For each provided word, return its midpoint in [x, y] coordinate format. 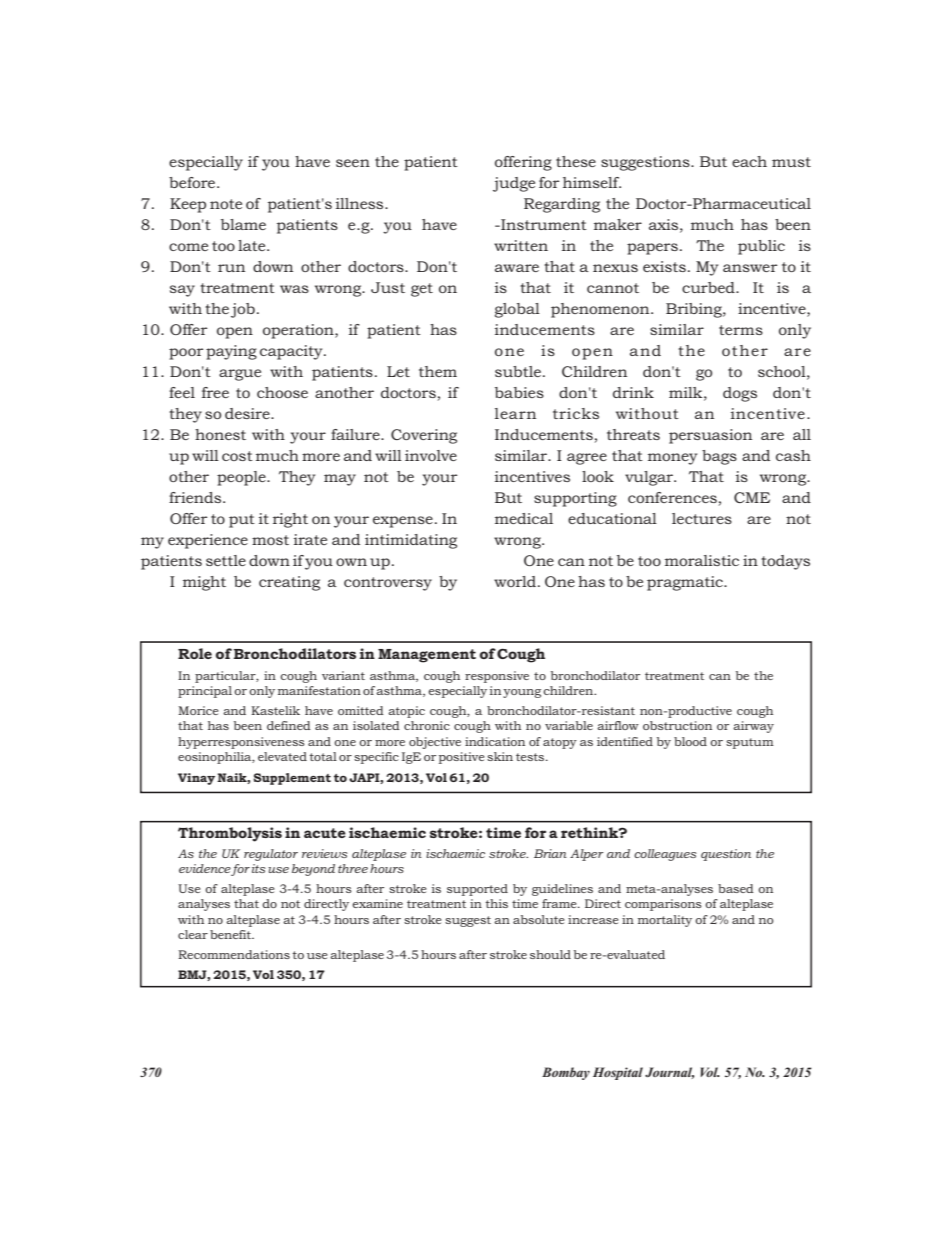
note [226, 204]
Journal [669, 1073]
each [749, 161]
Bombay [566, 1073]
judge [514, 184]
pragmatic [686, 583]
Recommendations [234, 954]
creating [289, 583]
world [516, 581]
